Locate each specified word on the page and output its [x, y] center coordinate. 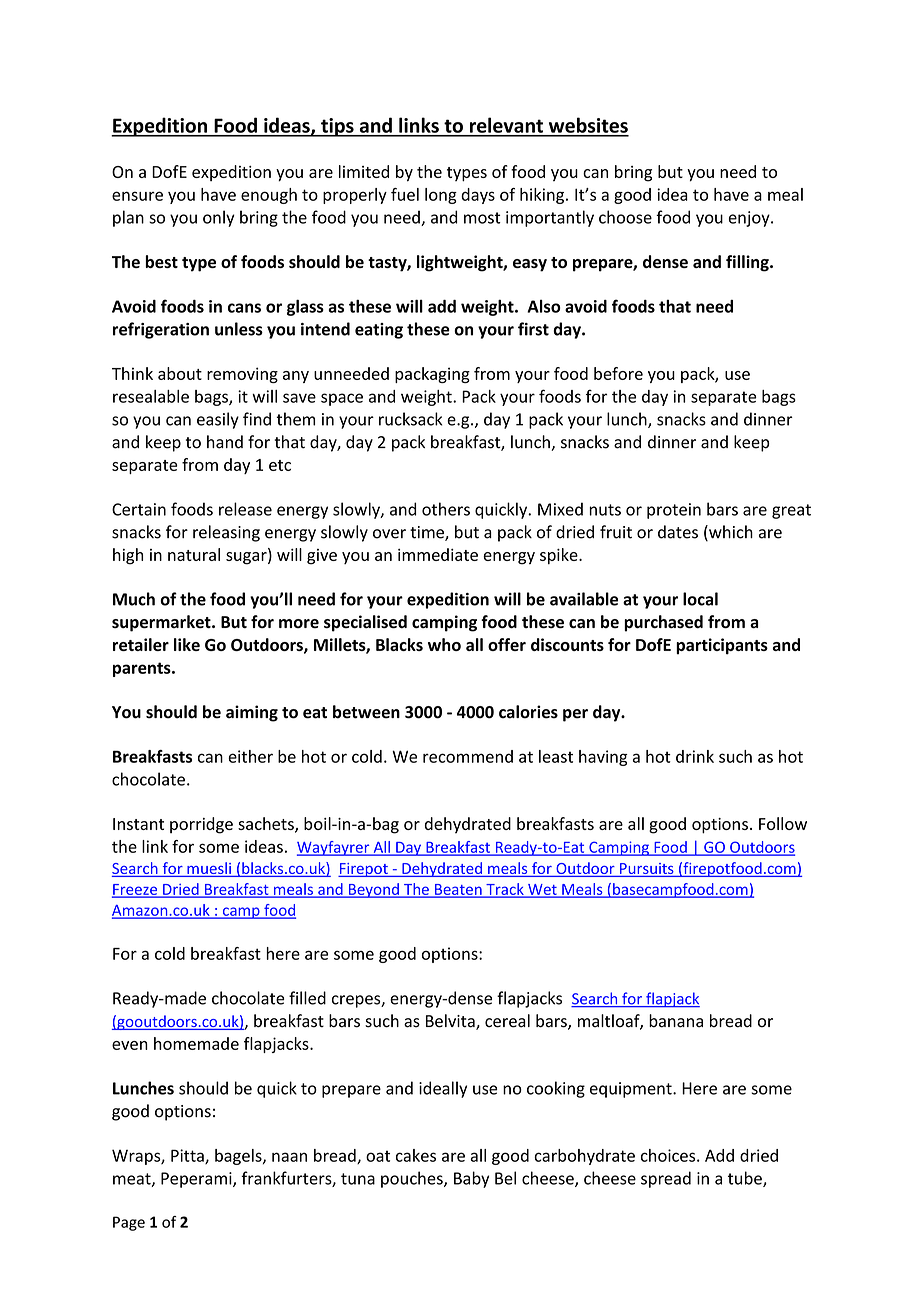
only [219, 218]
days [478, 196]
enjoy [750, 219]
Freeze [136, 890]
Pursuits [647, 870]
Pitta [188, 1156]
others [446, 509]
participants [722, 646]
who [444, 644]
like [187, 644]
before [618, 373]
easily [218, 420]
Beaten [458, 890]
